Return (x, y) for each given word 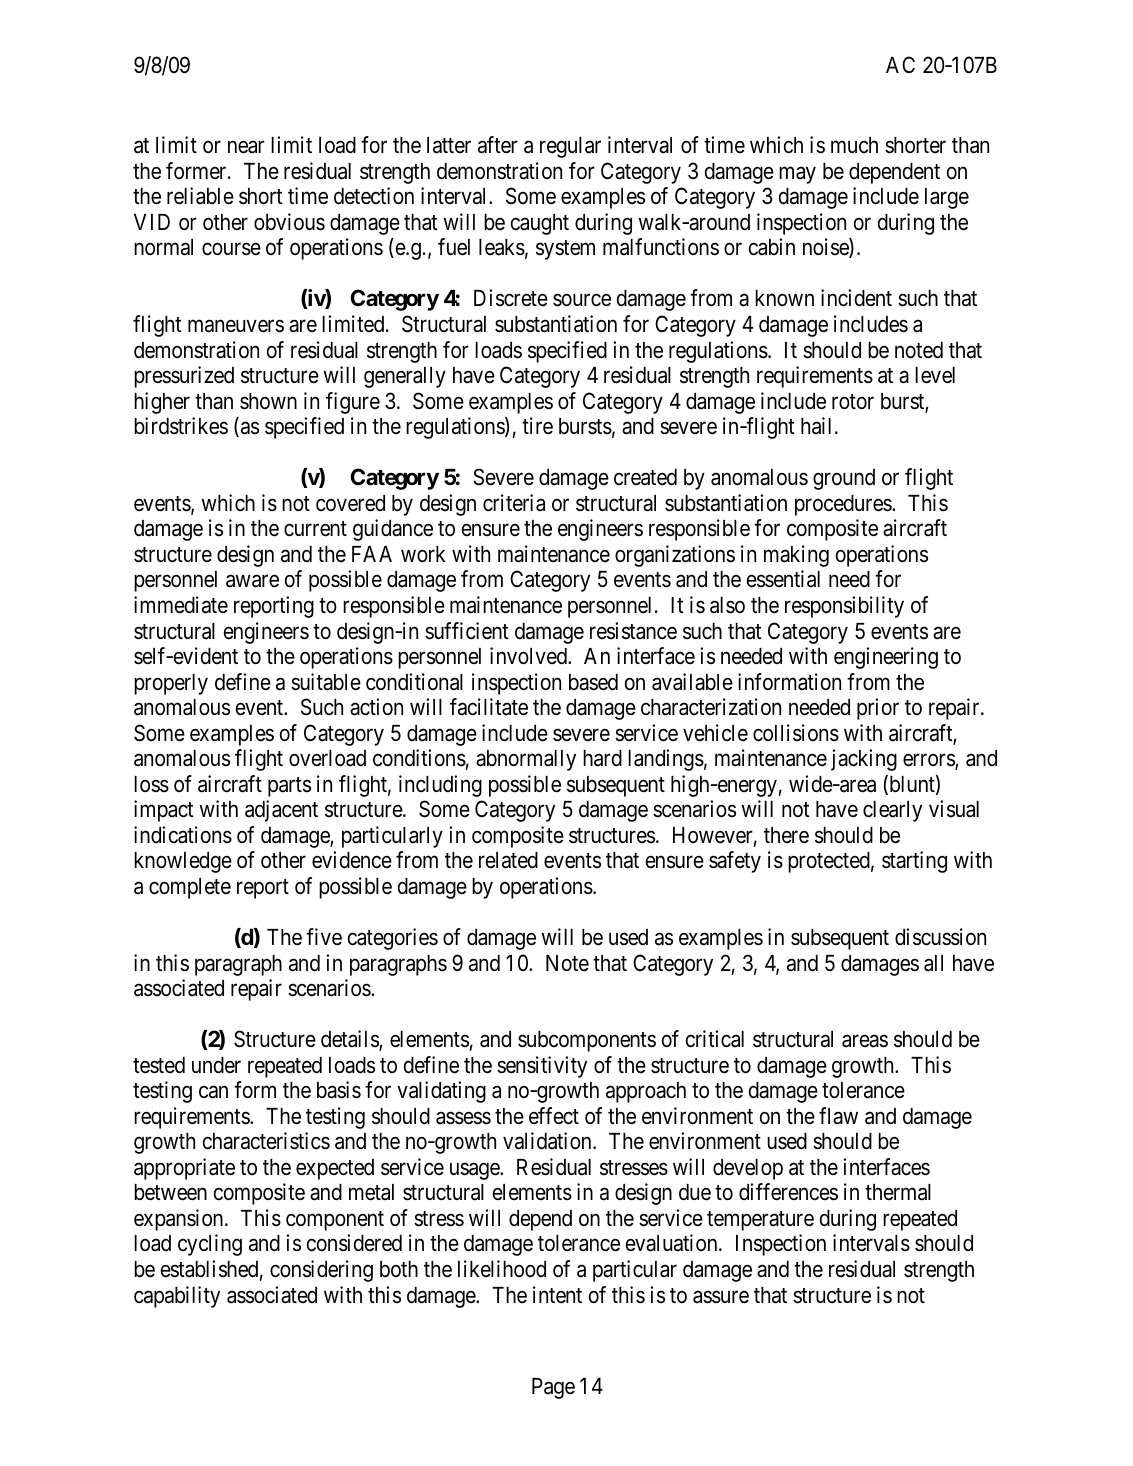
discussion (940, 937)
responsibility (844, 607)
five (324, 937)
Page (553, 1388)
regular (570, 147)
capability (177, 1297)
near (246, 147)
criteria (514, 503)
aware (252, 581)
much (854, 145)
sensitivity (542, 1067)
